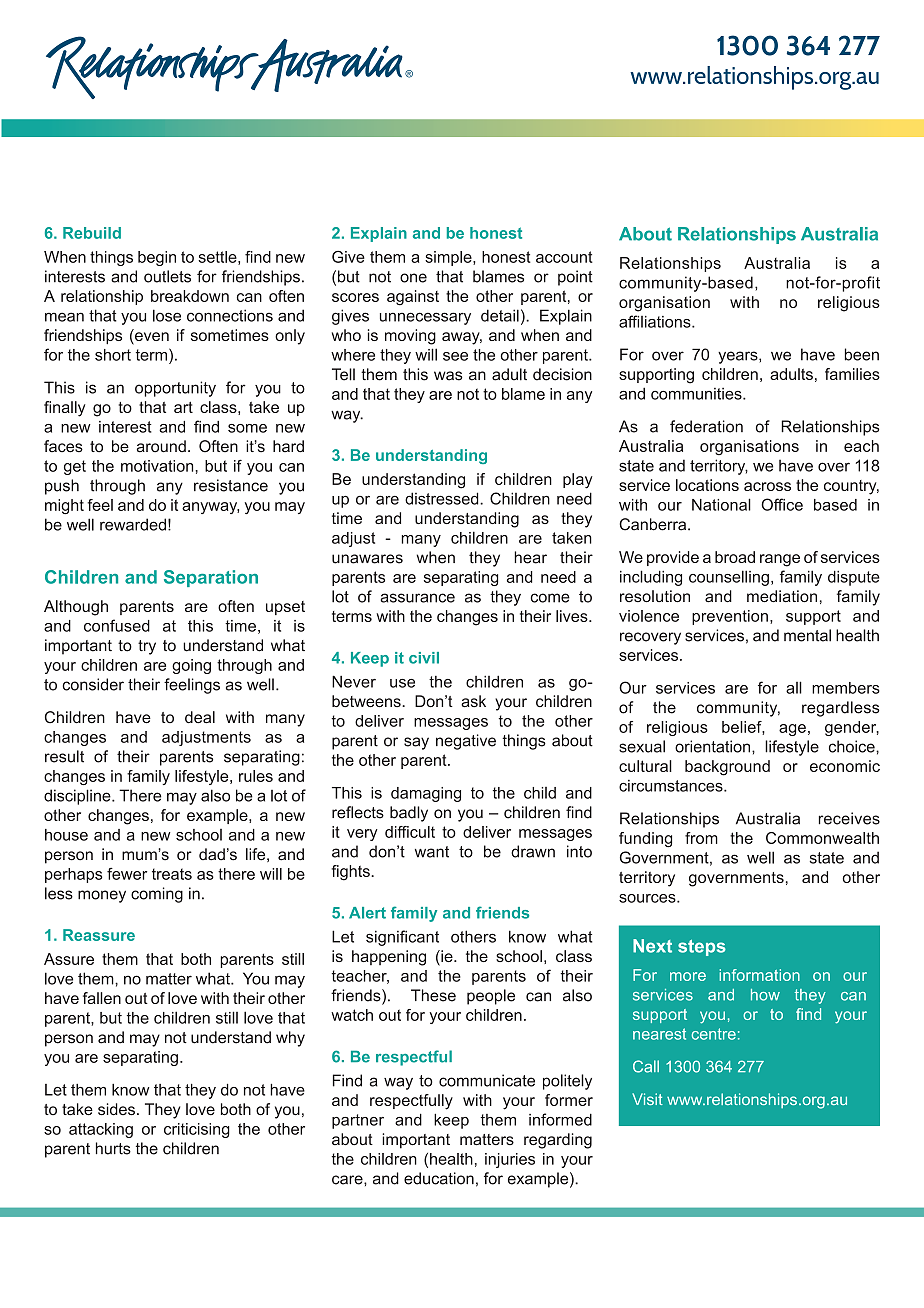  I want to click on across, so click(767, 486).
